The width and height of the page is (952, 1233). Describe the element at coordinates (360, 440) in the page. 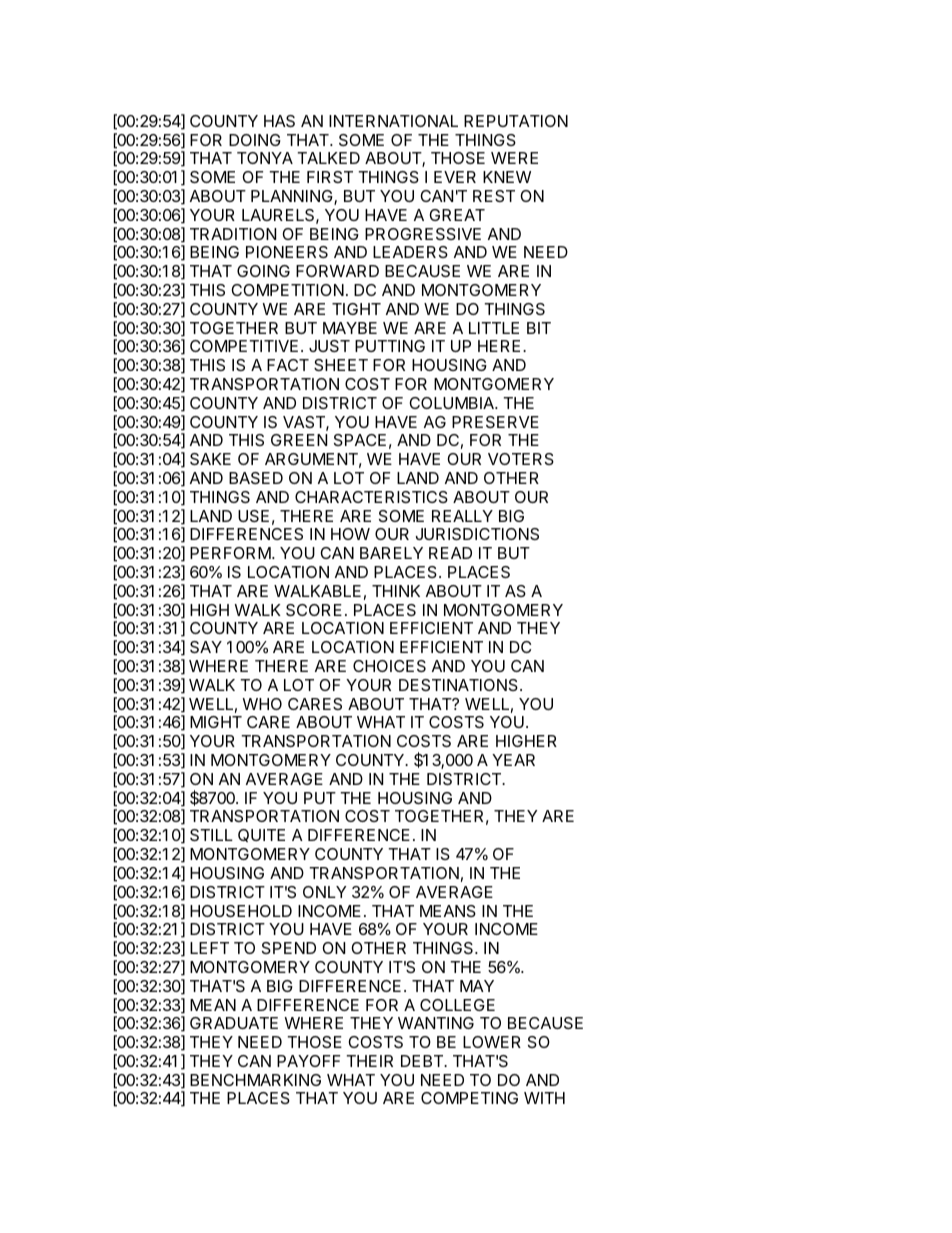

I see `SPACE` at that location.
